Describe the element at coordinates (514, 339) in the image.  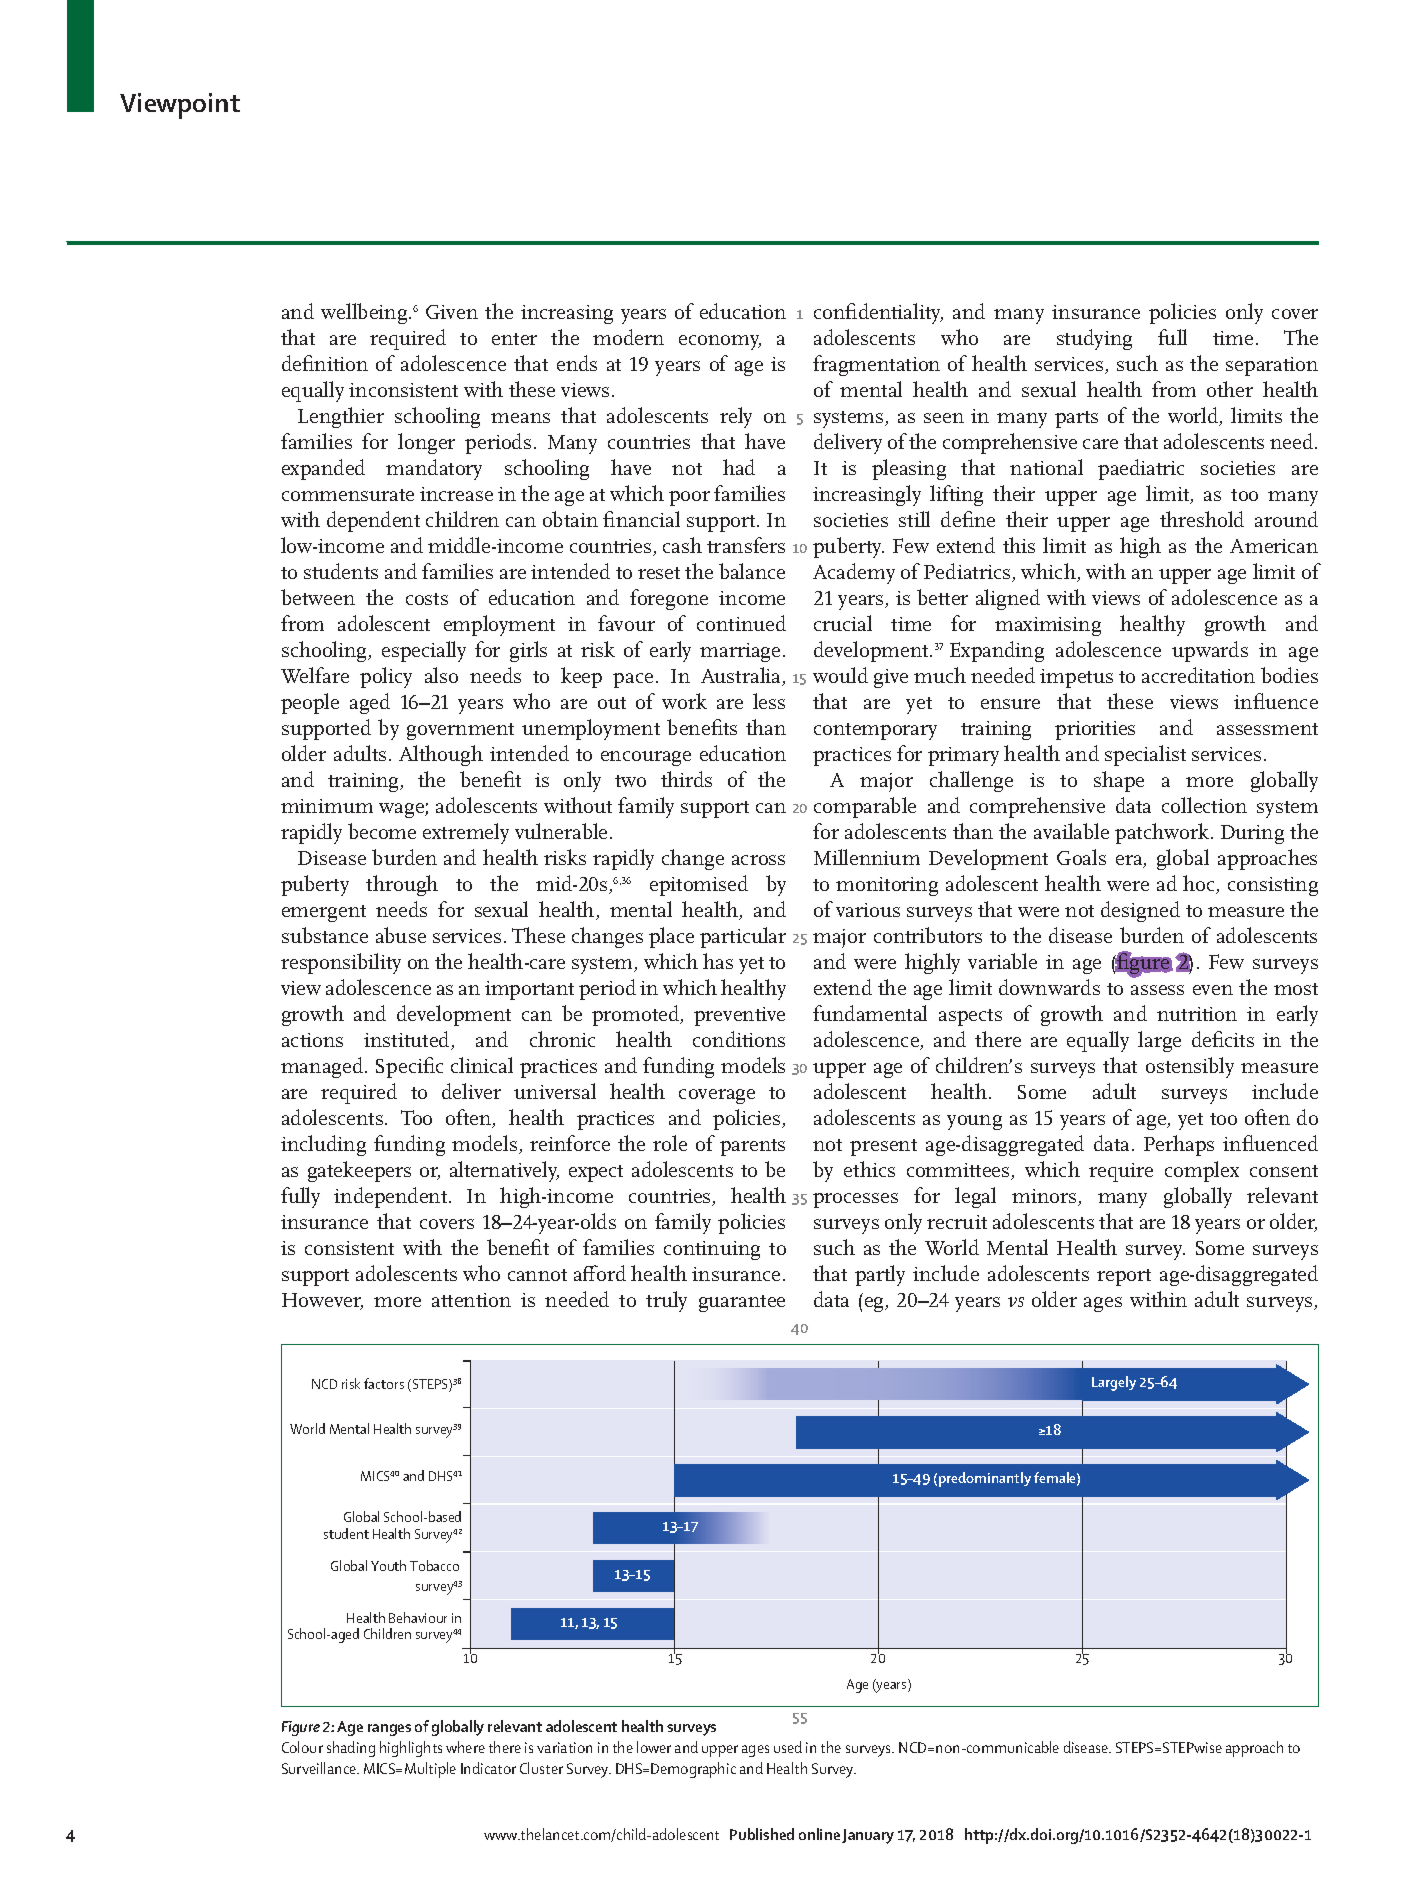
I see `enter` at that location.
